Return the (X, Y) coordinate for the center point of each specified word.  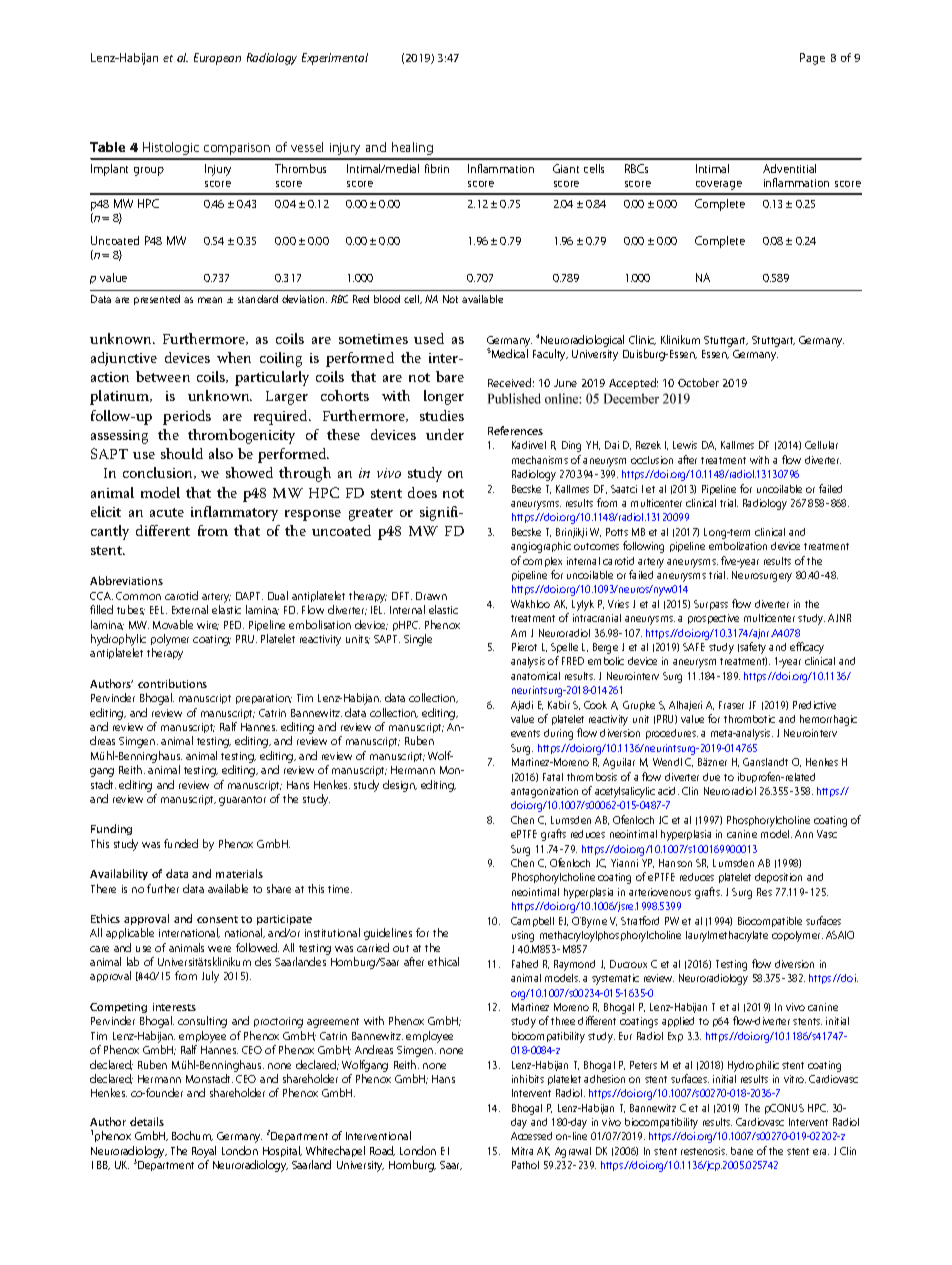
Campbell (532, 922)
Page (812, 59)
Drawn (431, 596)
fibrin (437, 168)
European (217, 59)
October (698, 382)
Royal (204, 1152)
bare (450, 376)
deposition (778, 878)
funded (181, 843)
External (190, 609)
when (234, 357)
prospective (713, 619)
